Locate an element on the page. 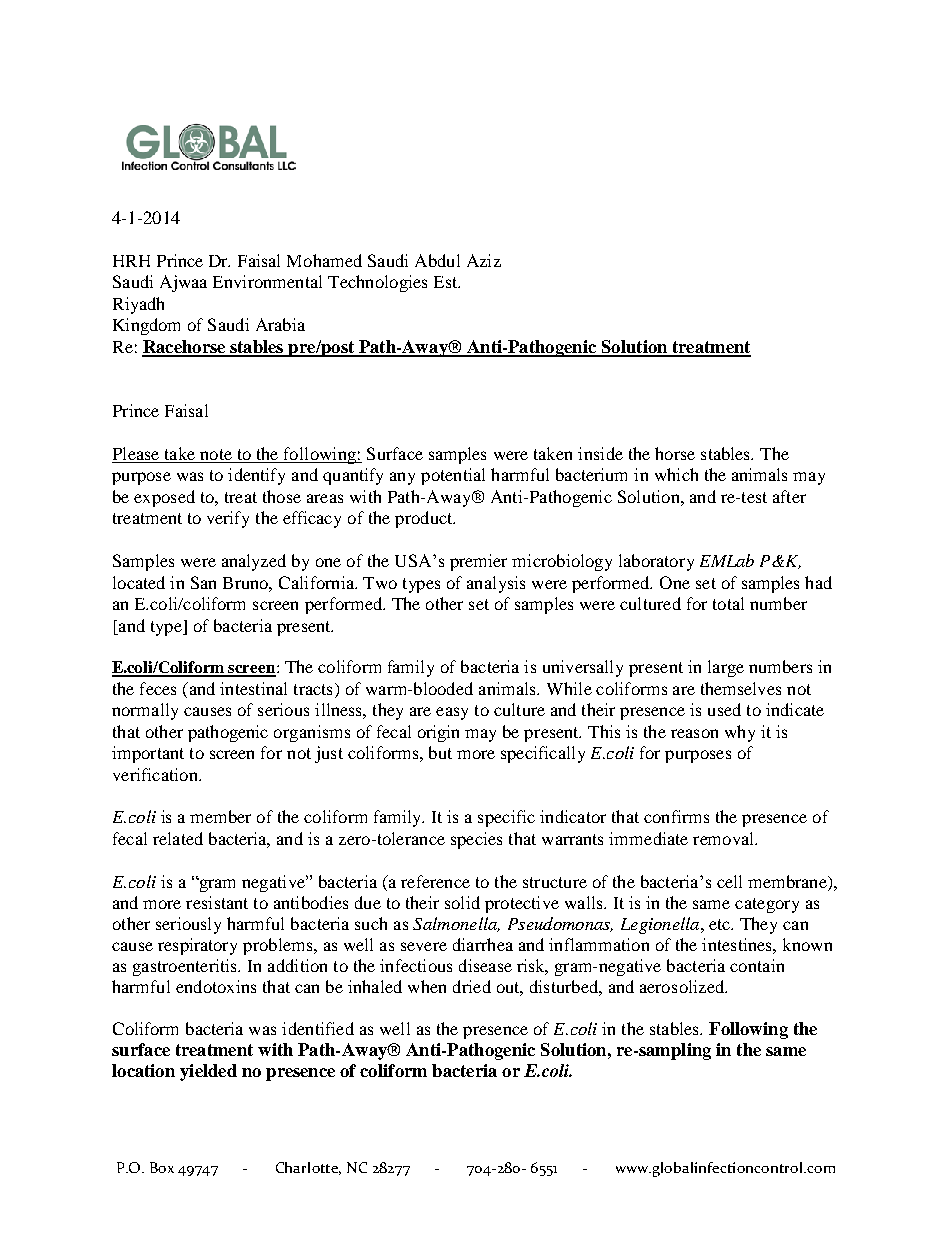  dried is located at coordinates (472, 986).
